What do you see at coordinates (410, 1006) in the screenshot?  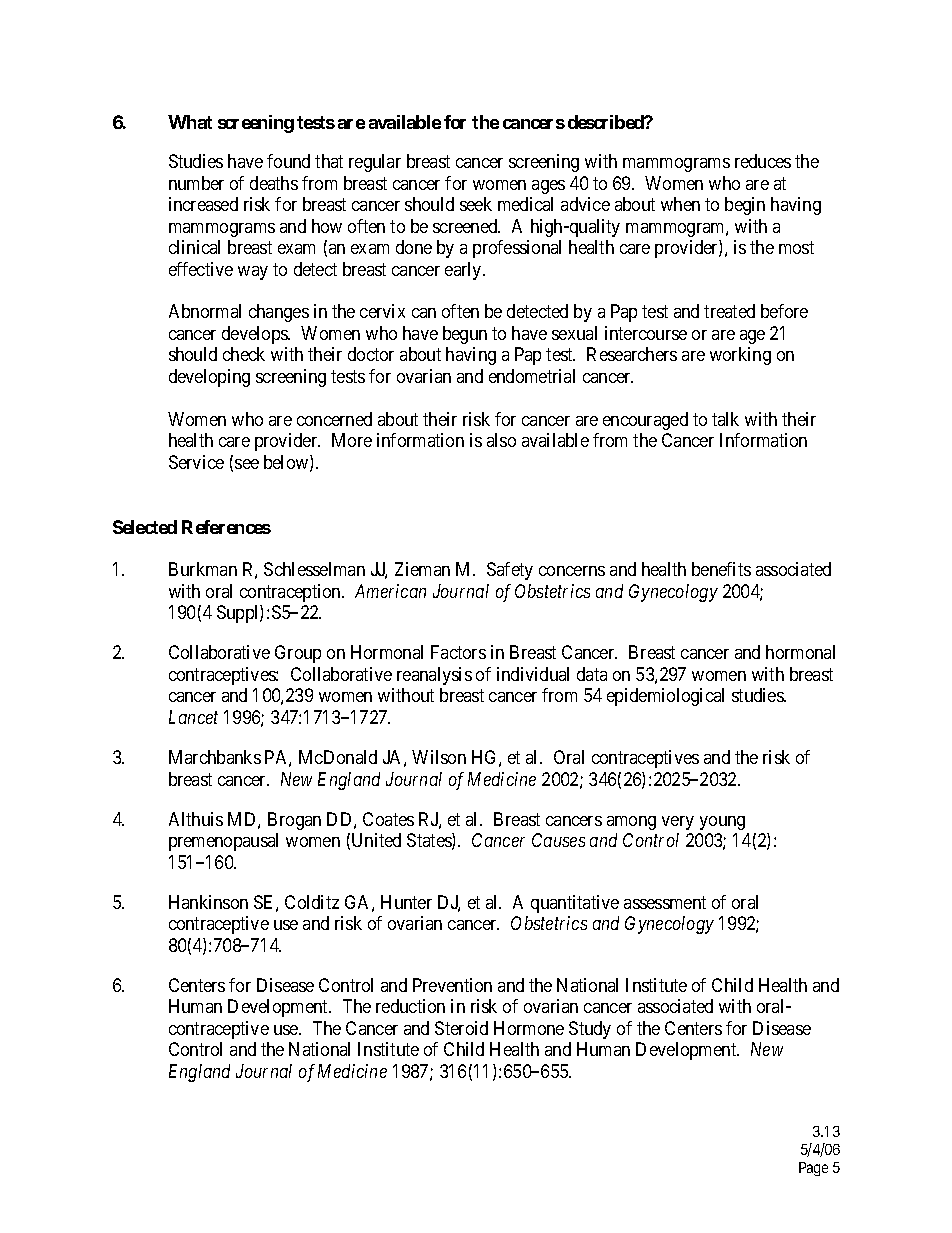 I see `reduction` at bounding box center [410, 1006].
